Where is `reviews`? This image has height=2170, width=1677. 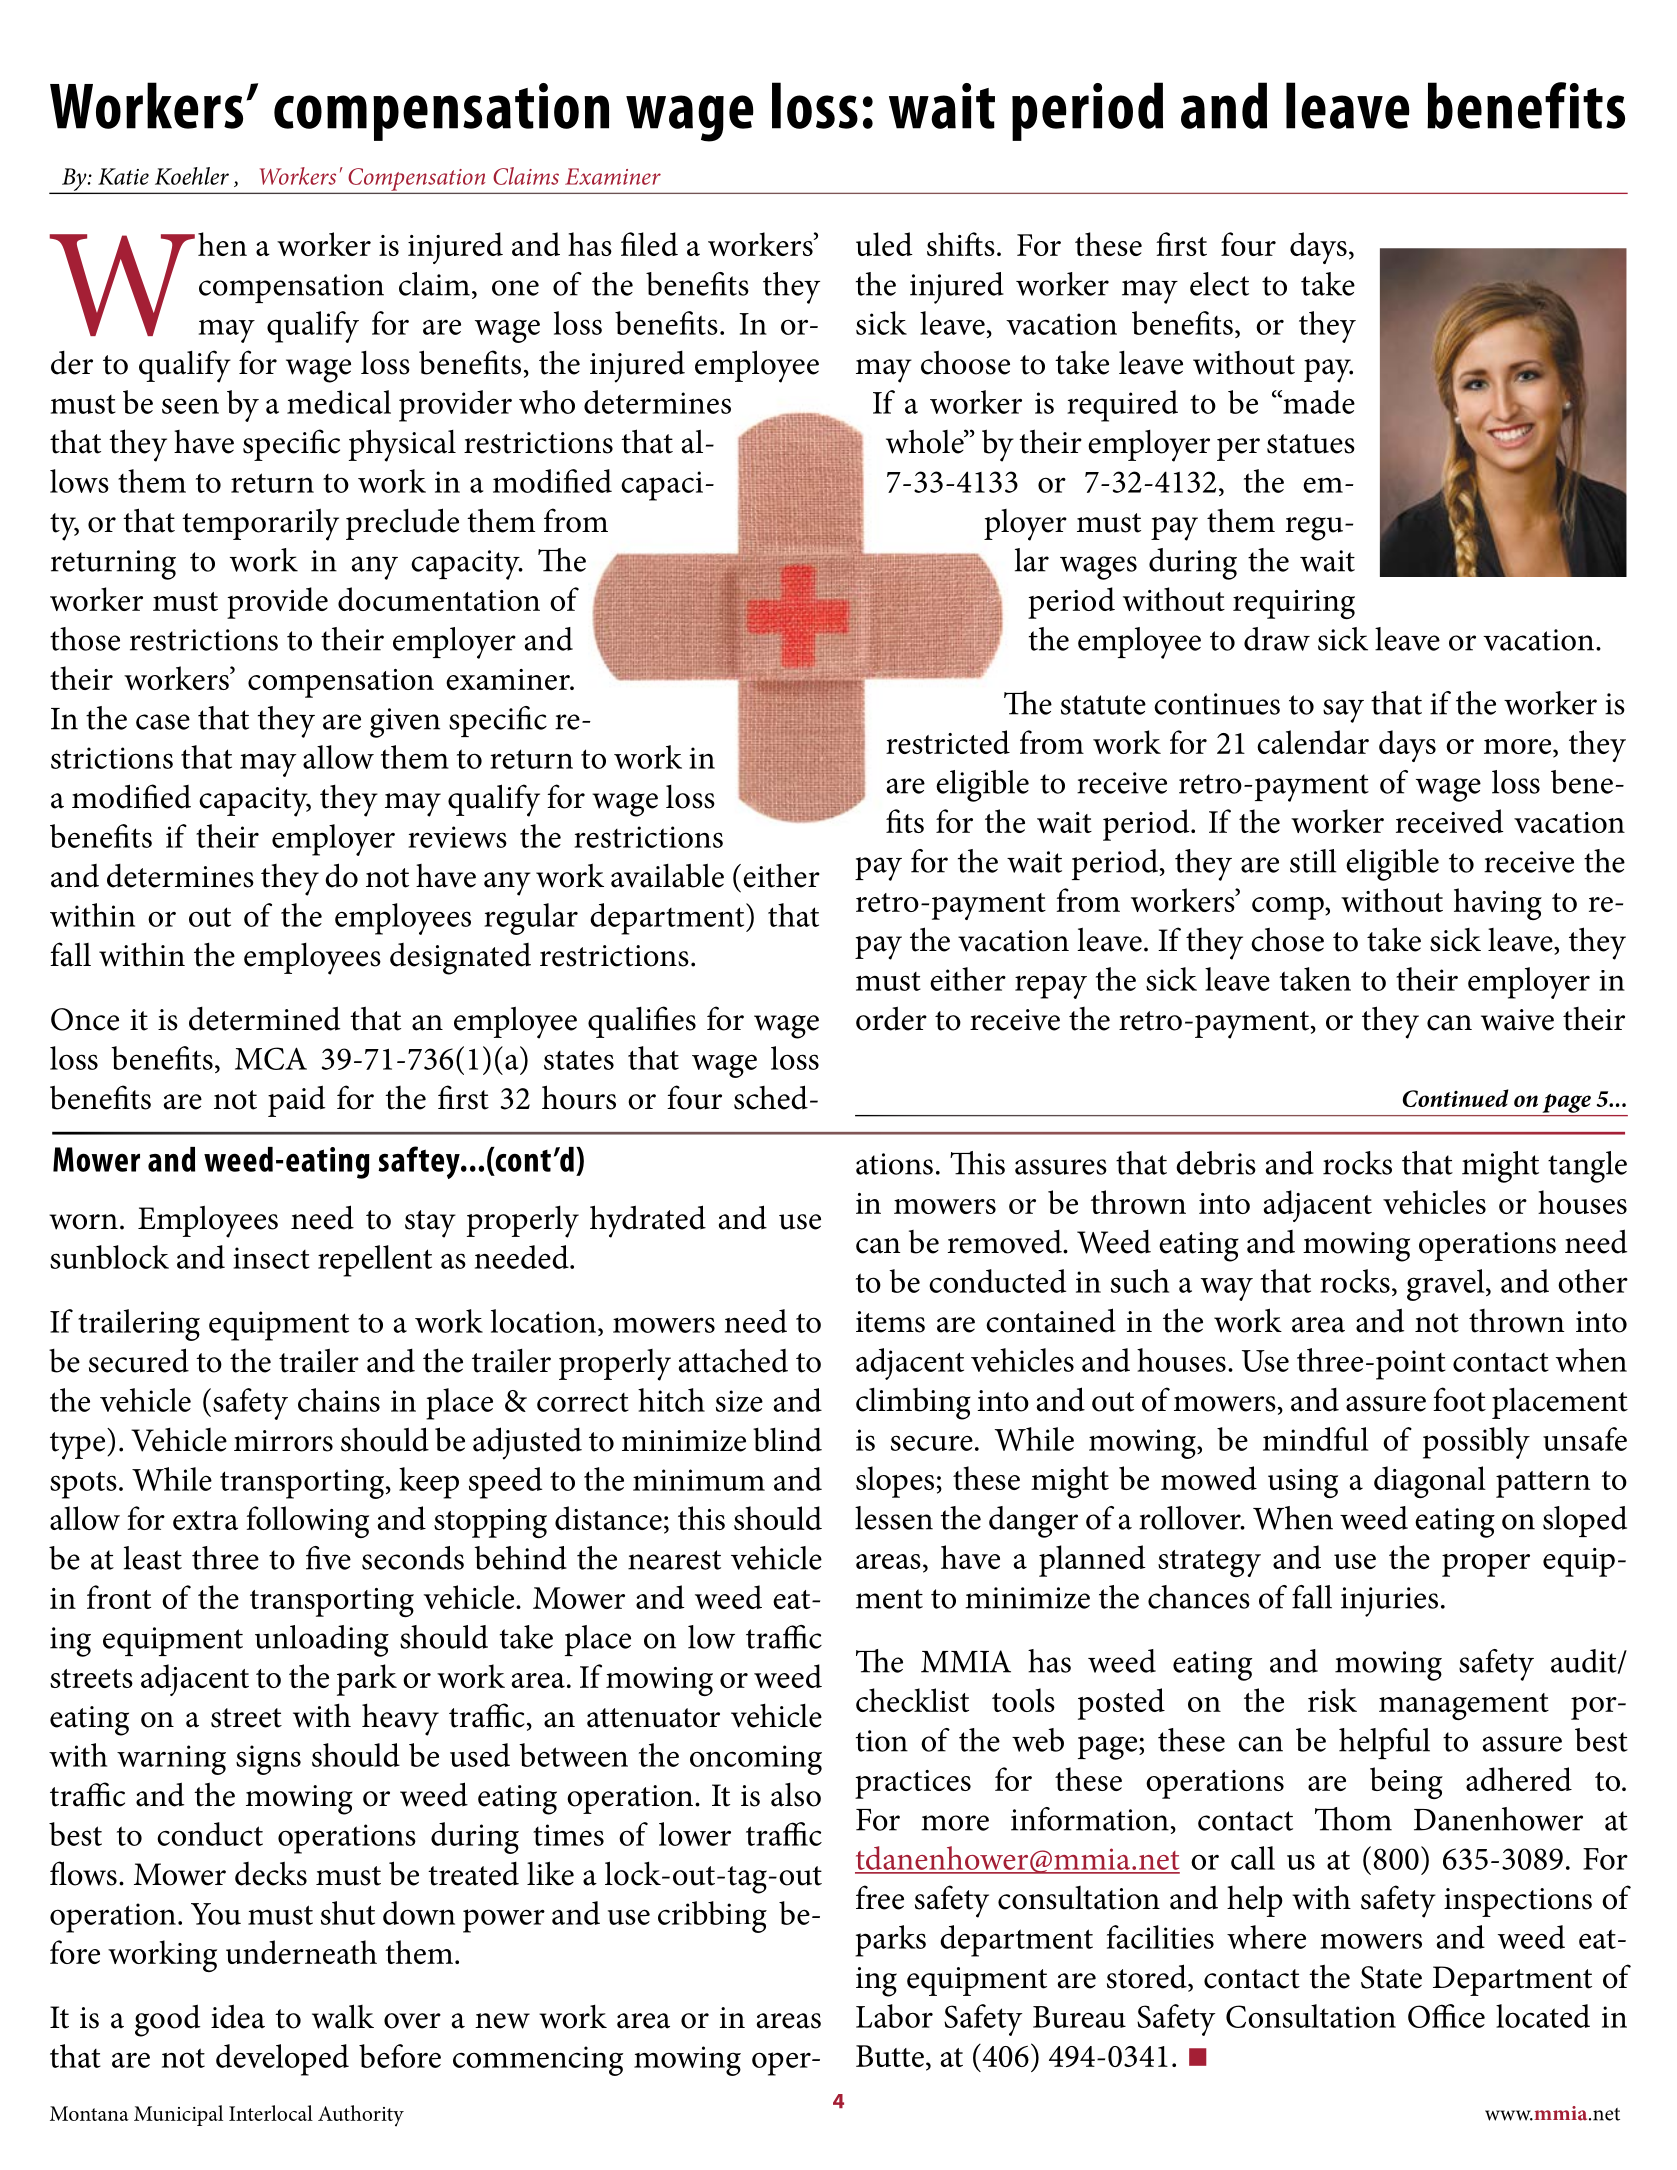 reviews is located at coordinates (457, 837).
